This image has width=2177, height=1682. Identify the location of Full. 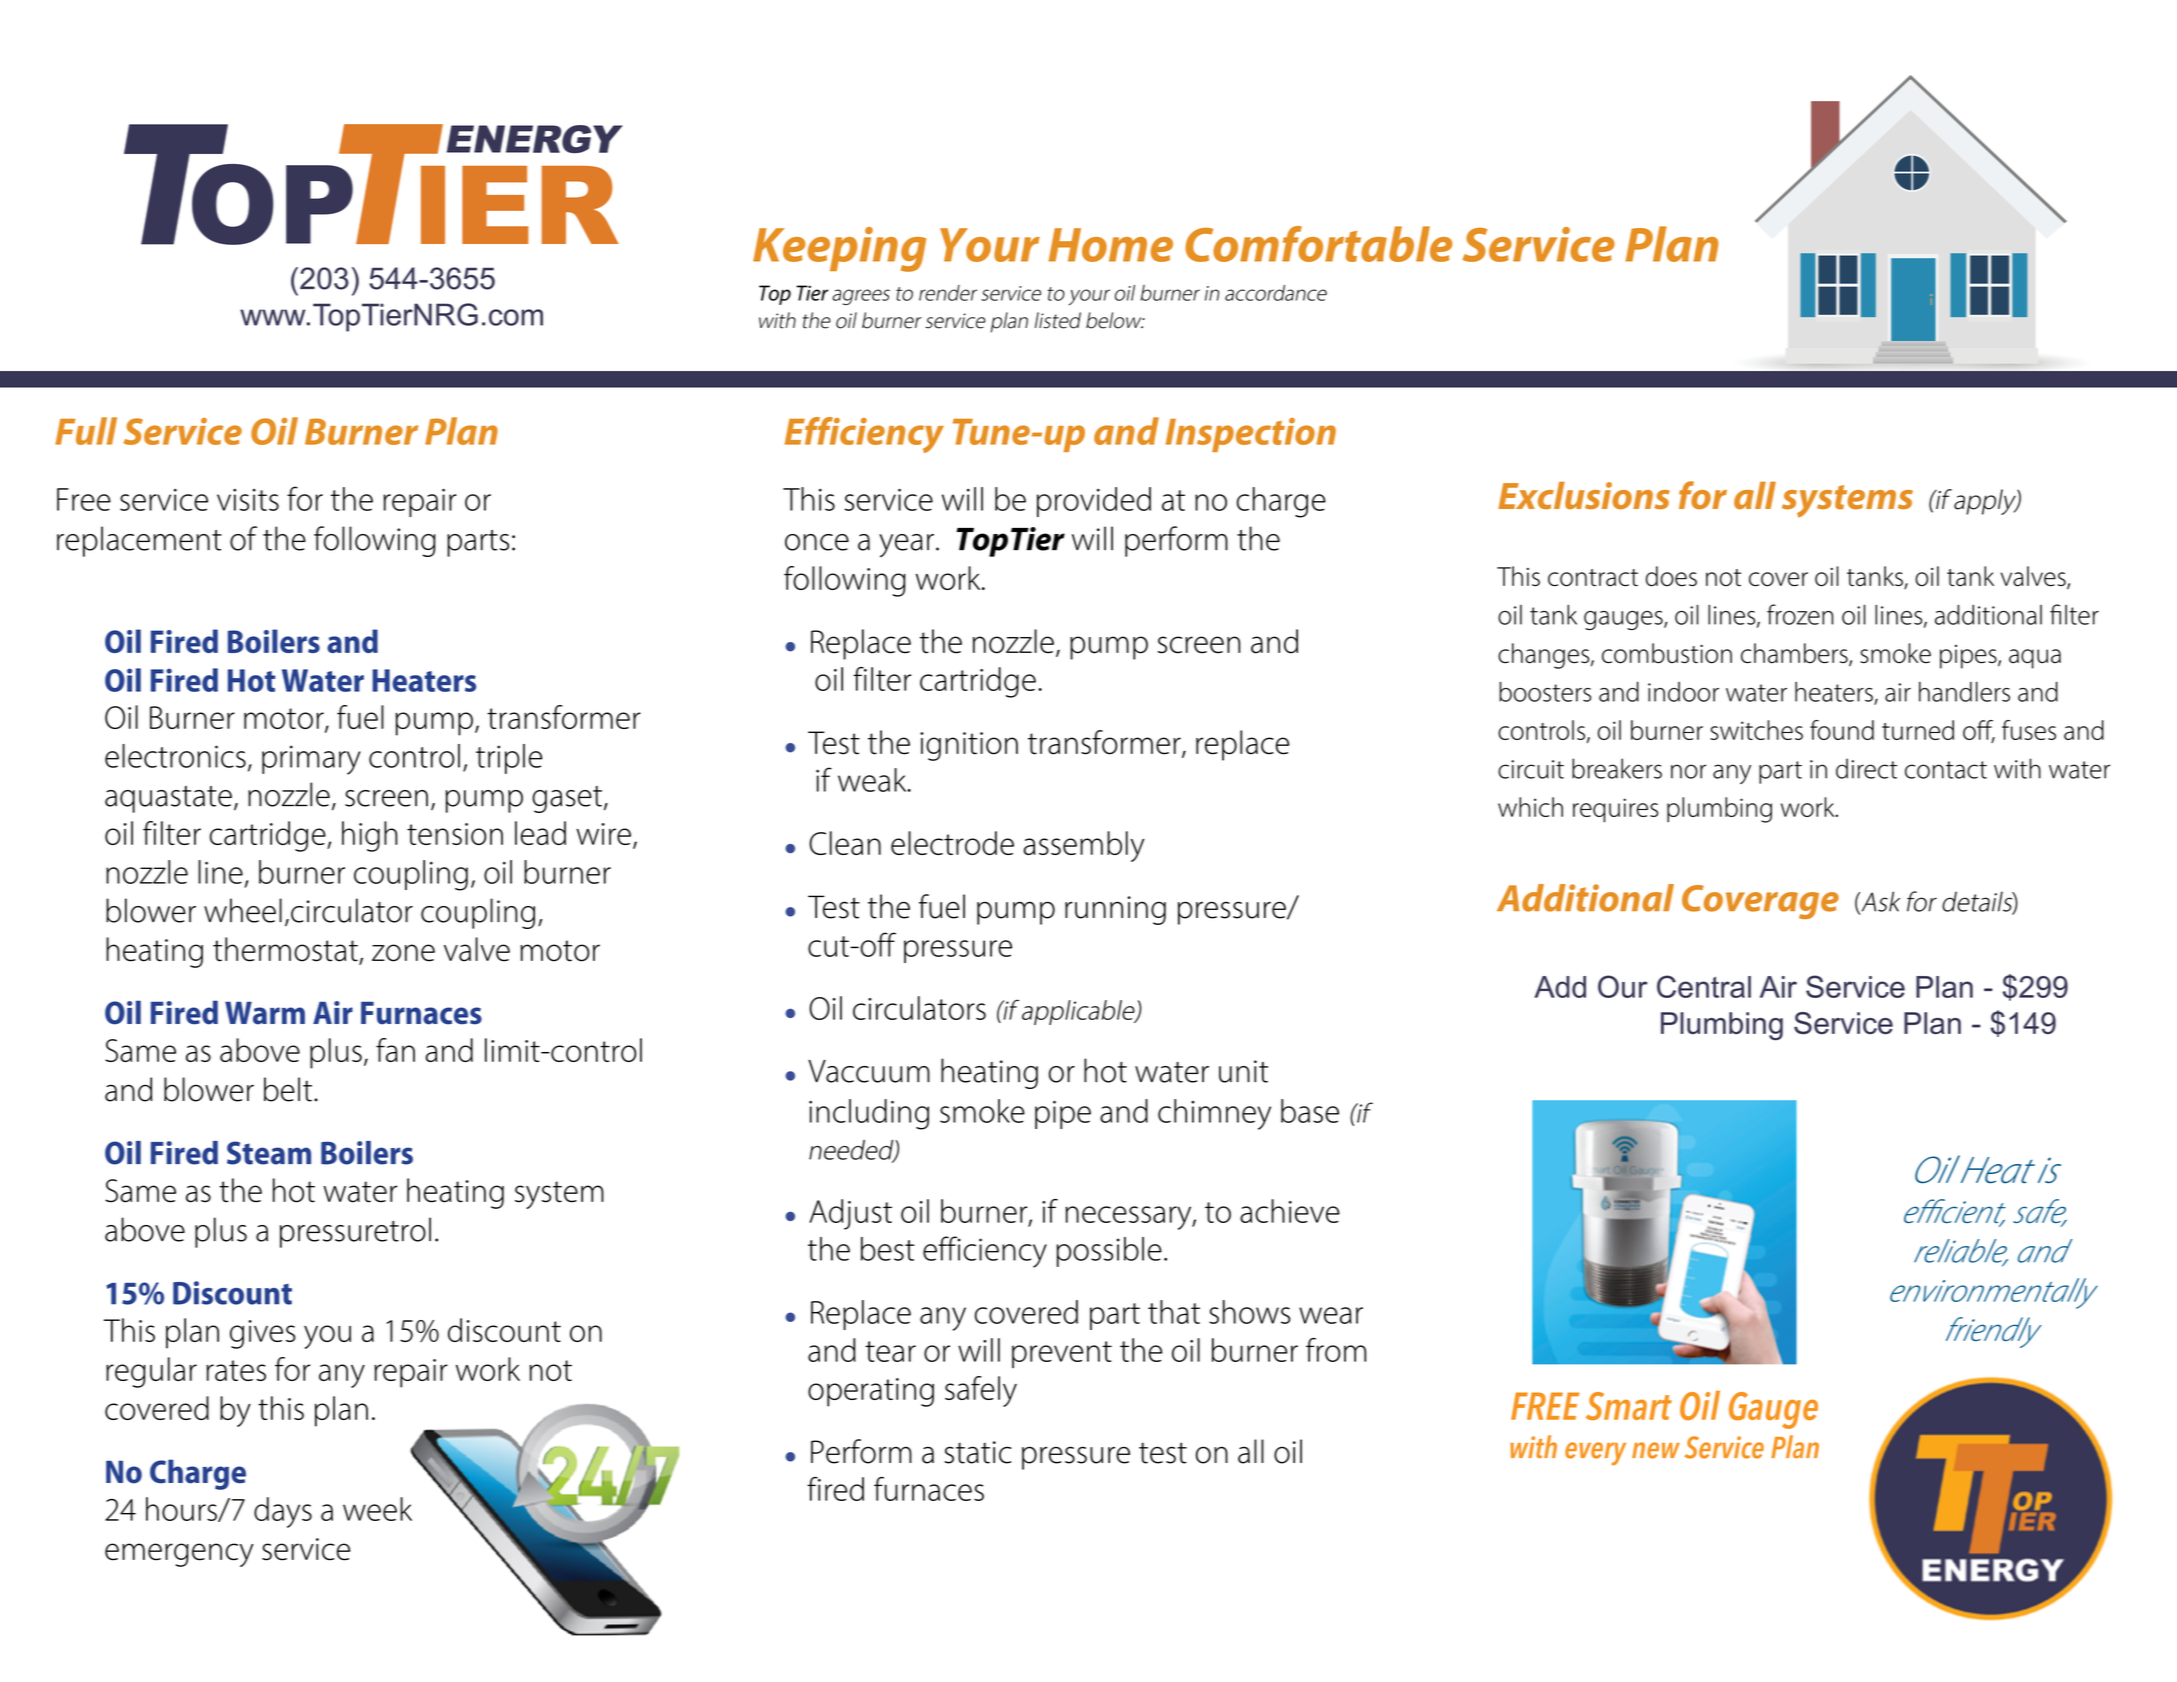
(86, 431).
